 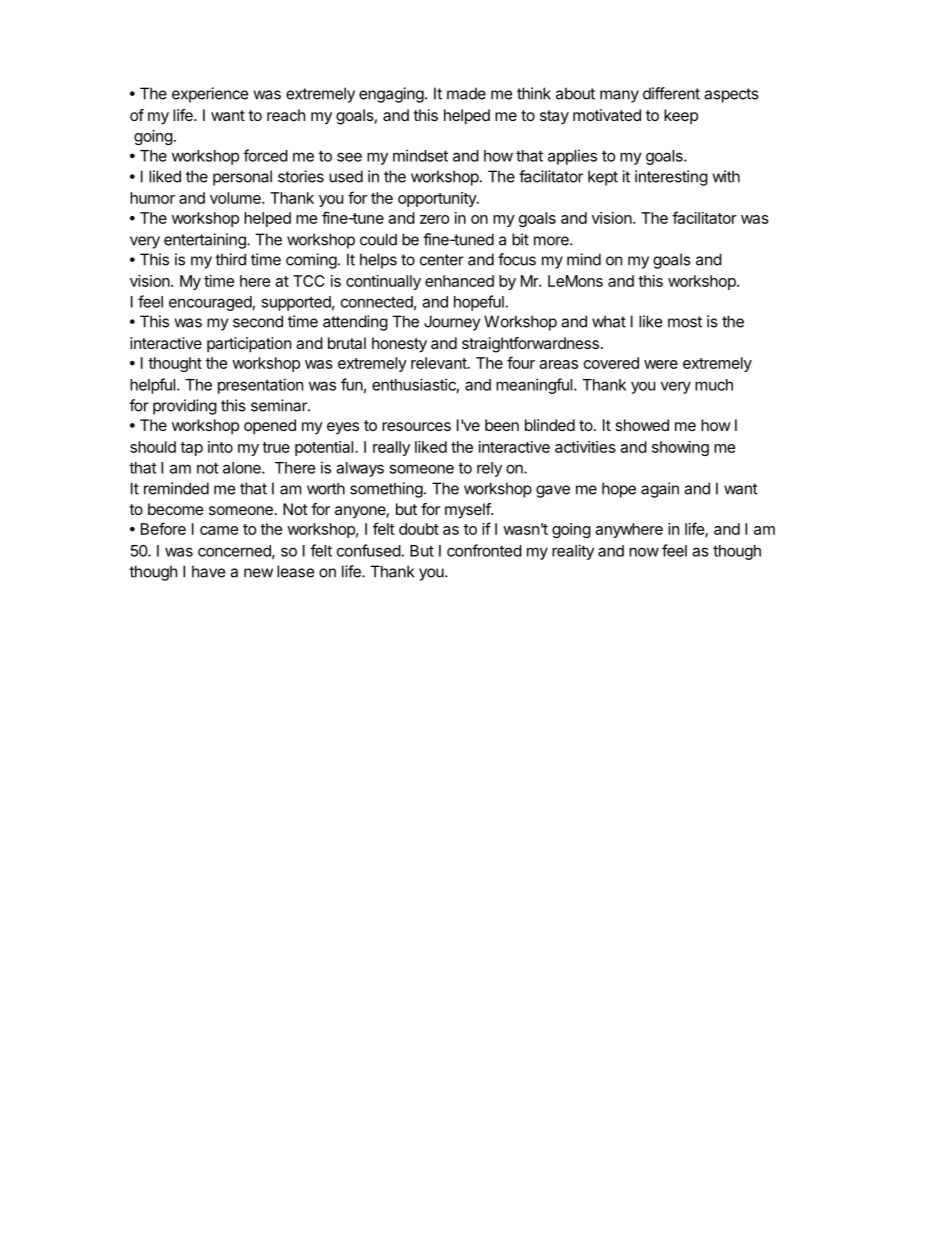 I want to click on providing, so click(x=185, y=407).
